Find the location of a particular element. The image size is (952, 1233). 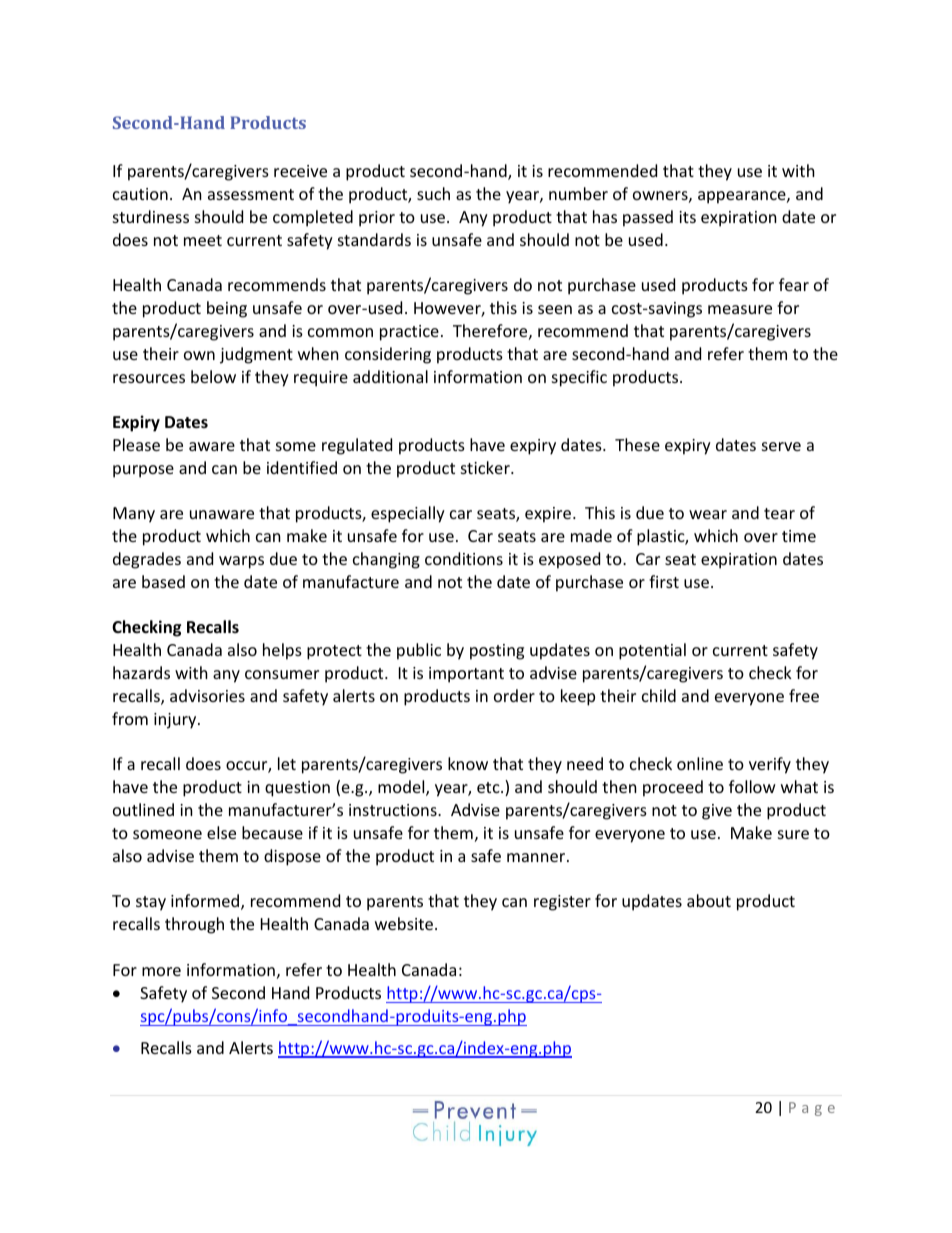

assessment is located at coordinates (251, 194).
